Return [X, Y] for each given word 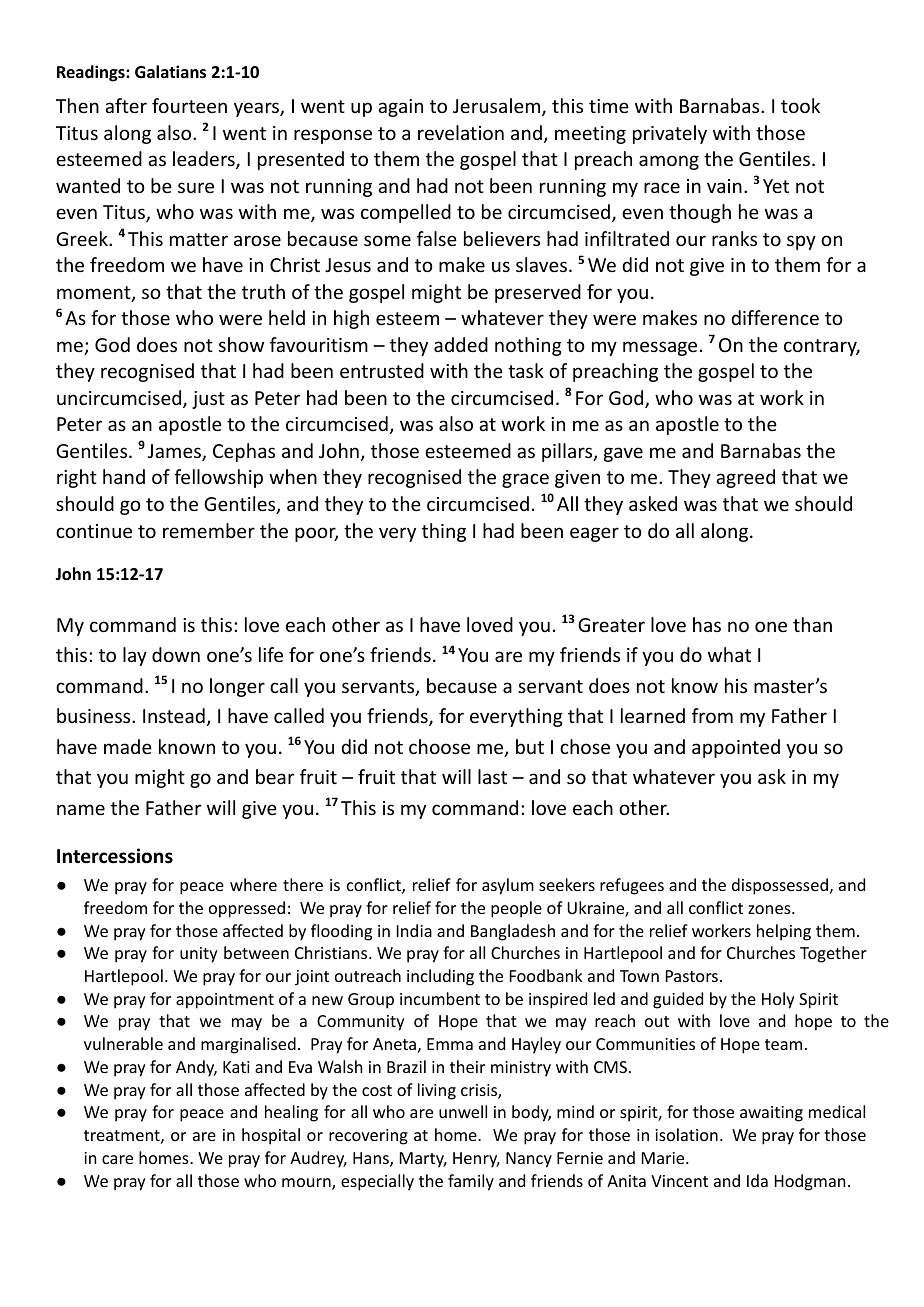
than [812, 624]
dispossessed [780, 886]
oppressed [247, 909]
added [461, 344]
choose [439, 746]
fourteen [189, 105]
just [208, 400]
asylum [508, 886]
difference [775, 317]
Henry [476, 1160]
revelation [461, 132]
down [176, 654]
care [117, 1159]
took [800, 105]
